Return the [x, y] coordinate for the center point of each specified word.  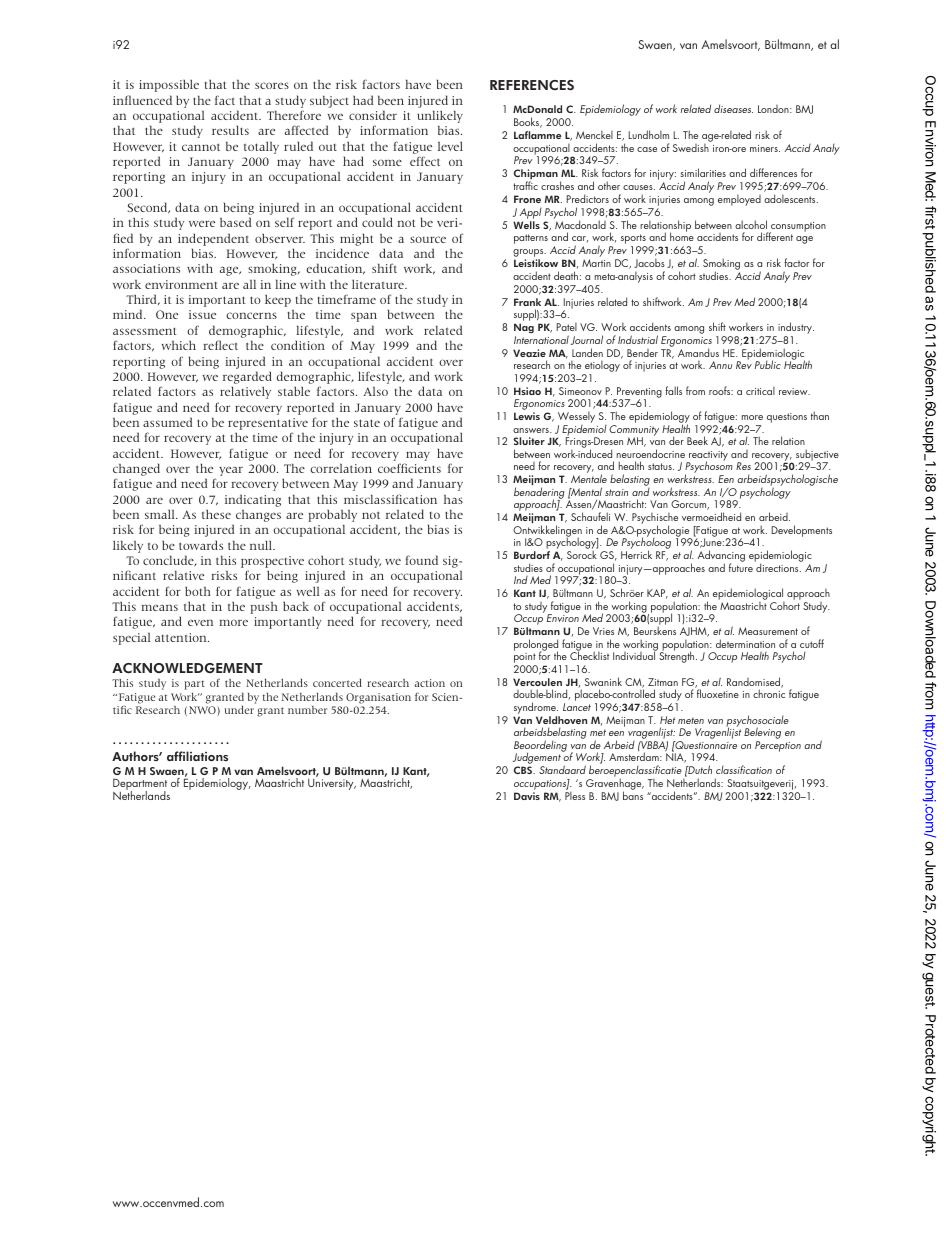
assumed [167, 422]
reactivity [707, 457]
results [230, 130]
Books [528, 122]
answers [532, 430]
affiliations [197, 756]
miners [765, 148]
